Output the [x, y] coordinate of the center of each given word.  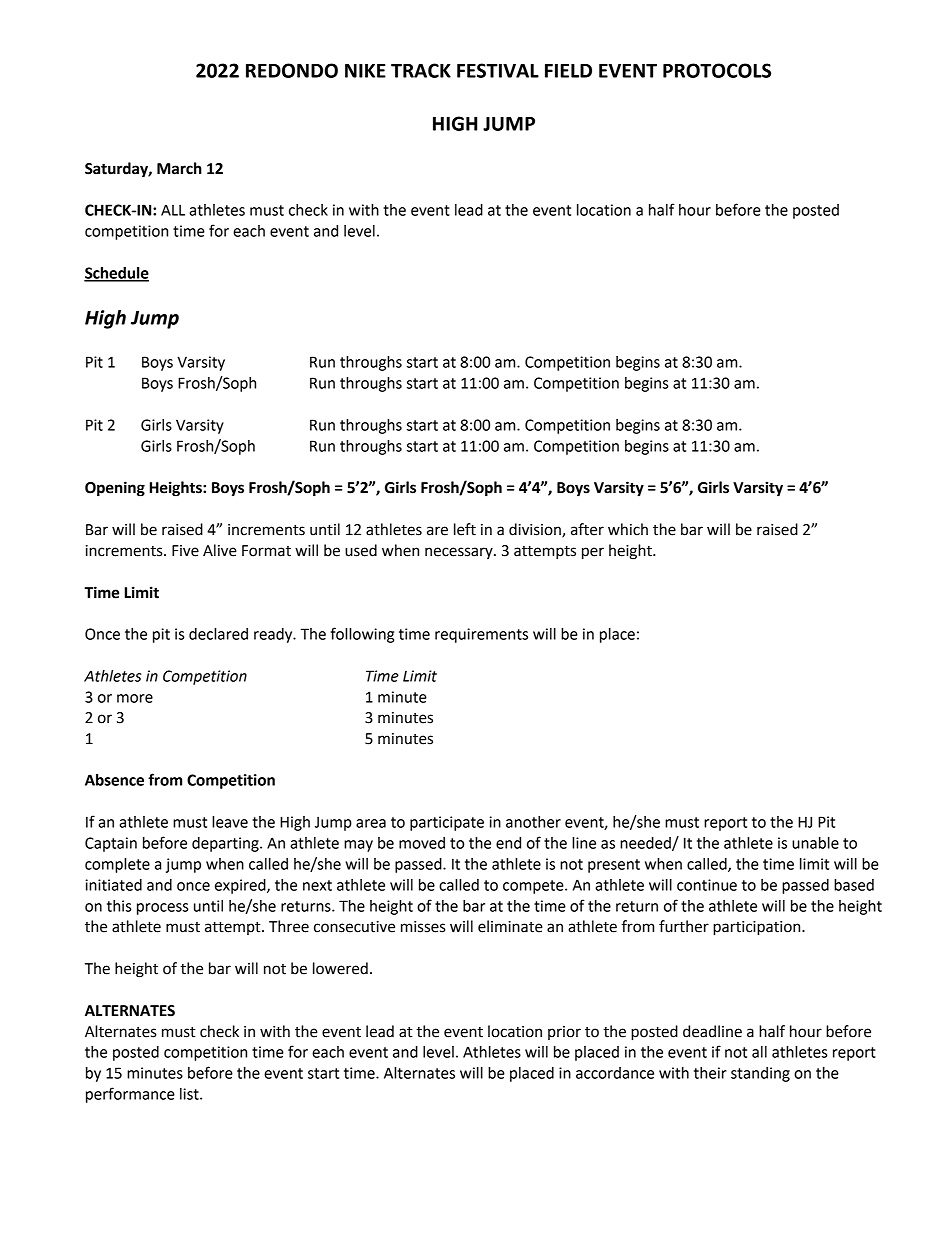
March [179, 168]
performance [130, 1095]
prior [564, 1033]
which [628, 529]
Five [185, 551]
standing [760, 1074]
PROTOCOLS [717, 70]
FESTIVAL [498, 70]
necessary [460, 553]
